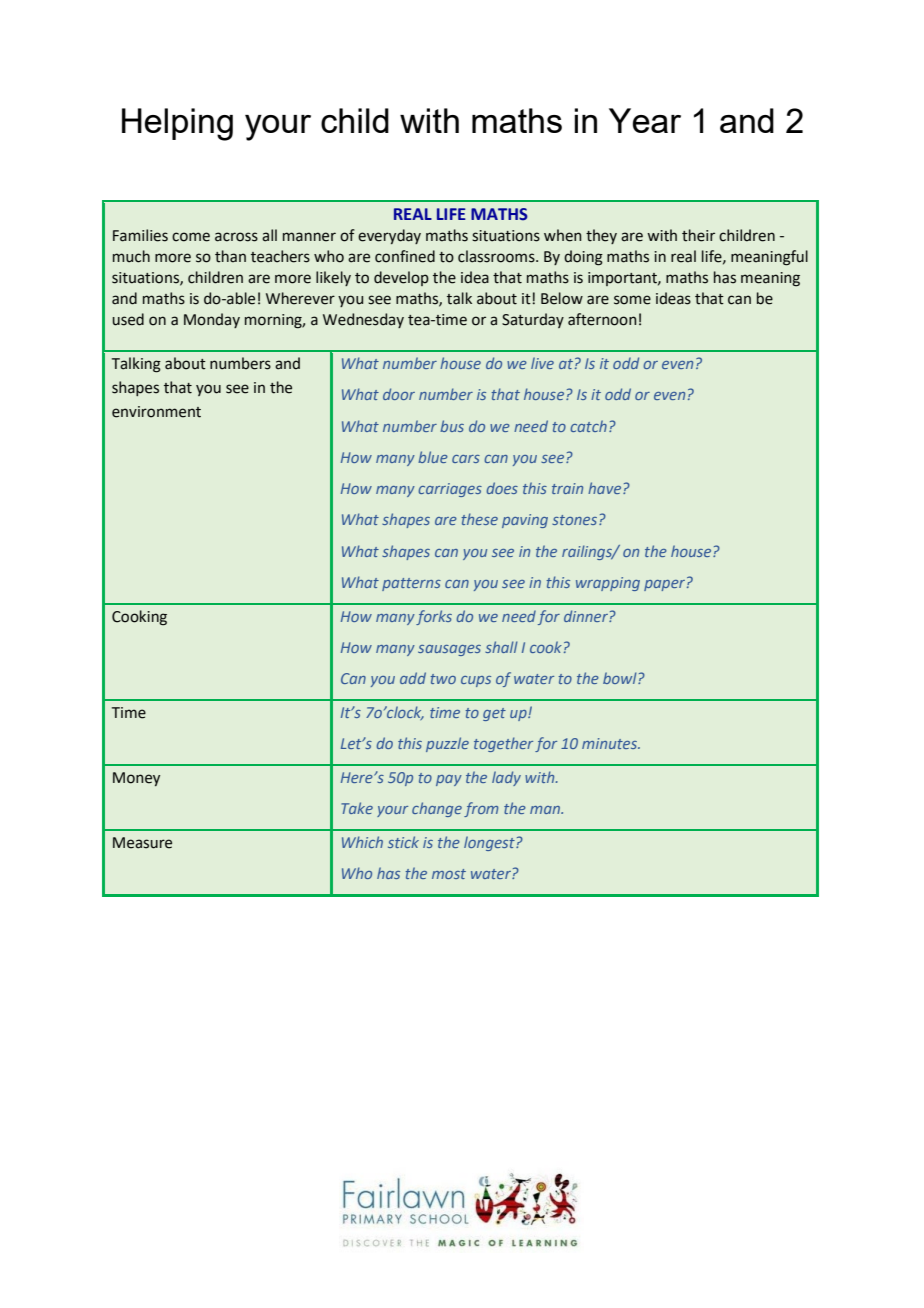 This document has height=1308, width=924. Describe the element at coordinates (403, 842) in the document. I see `stick` at that location.
